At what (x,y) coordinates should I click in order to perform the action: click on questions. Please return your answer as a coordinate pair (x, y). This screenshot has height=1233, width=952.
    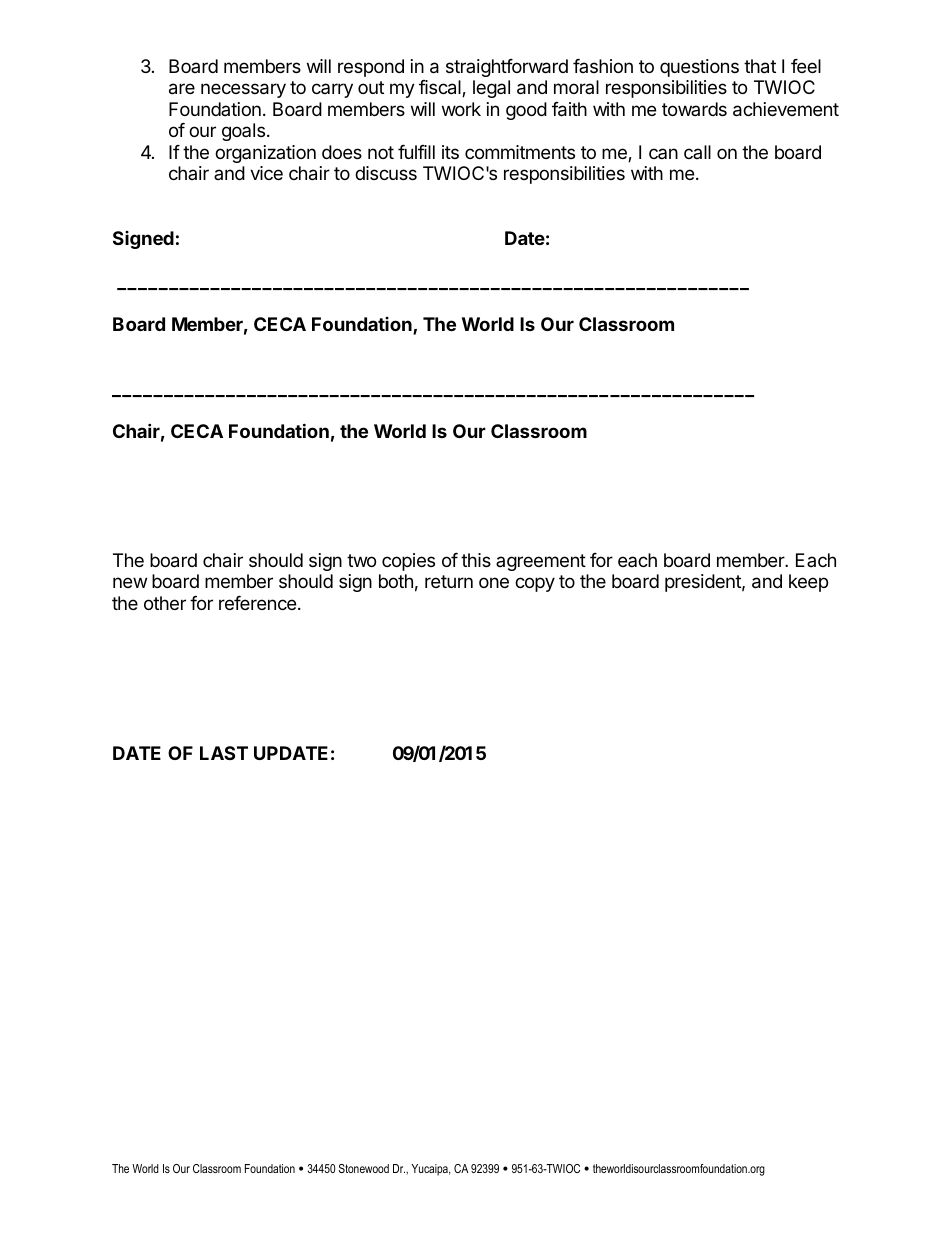
    Looking at the image, I should click on (699, 68).
